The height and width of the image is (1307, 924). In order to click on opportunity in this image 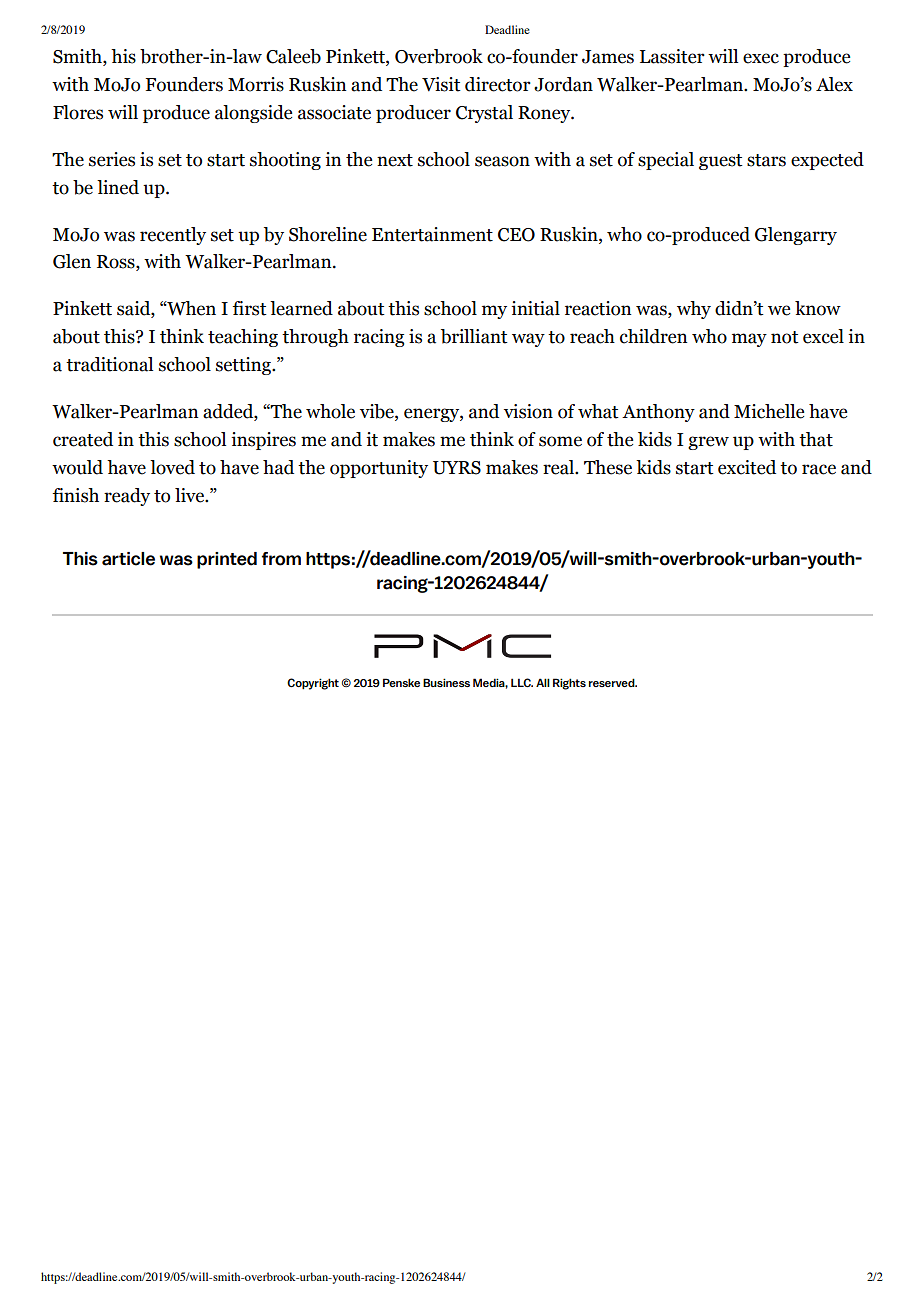, I will do `click(379, 469)`.
